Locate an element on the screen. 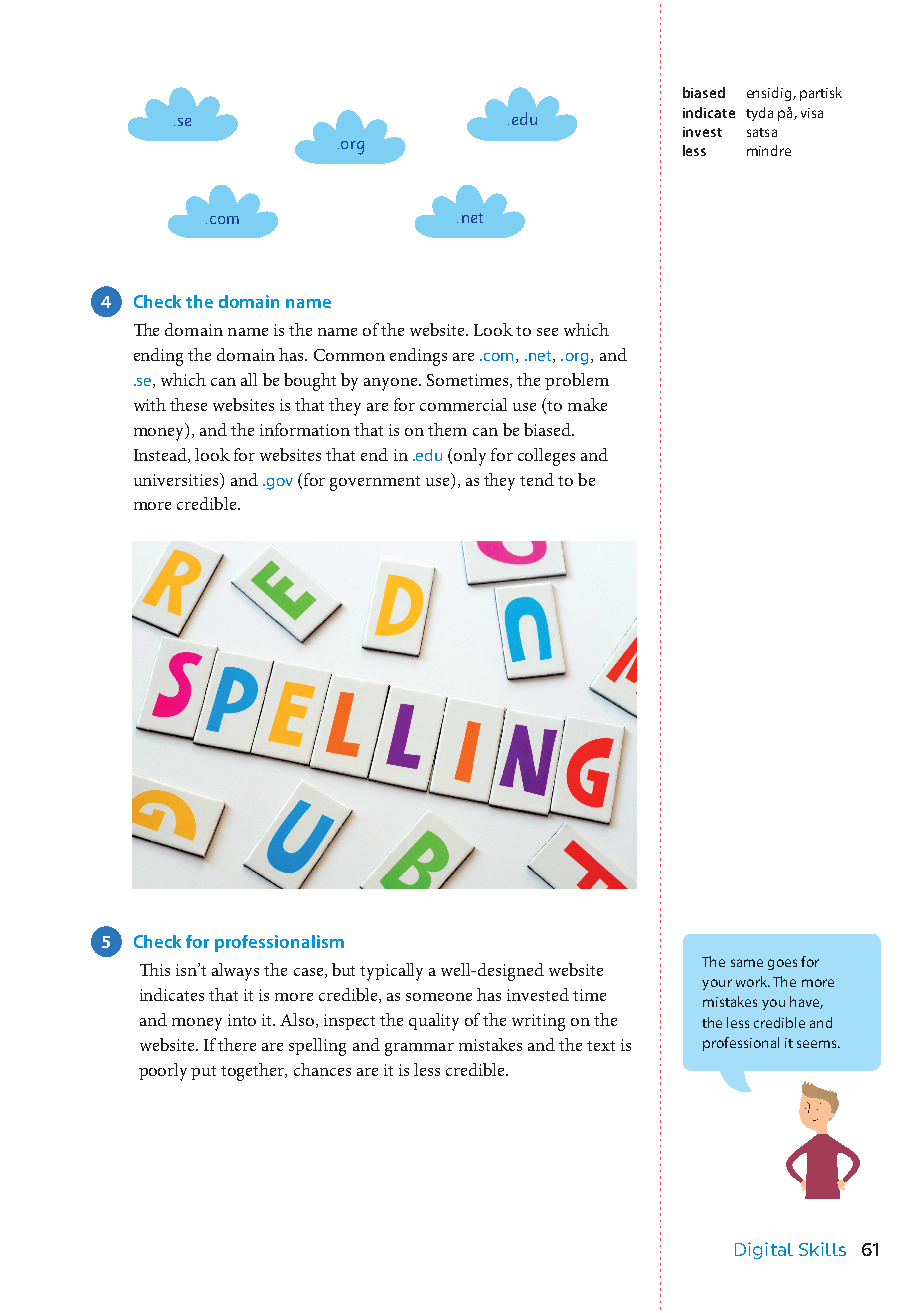  only is located at coordinates (470, 457).
